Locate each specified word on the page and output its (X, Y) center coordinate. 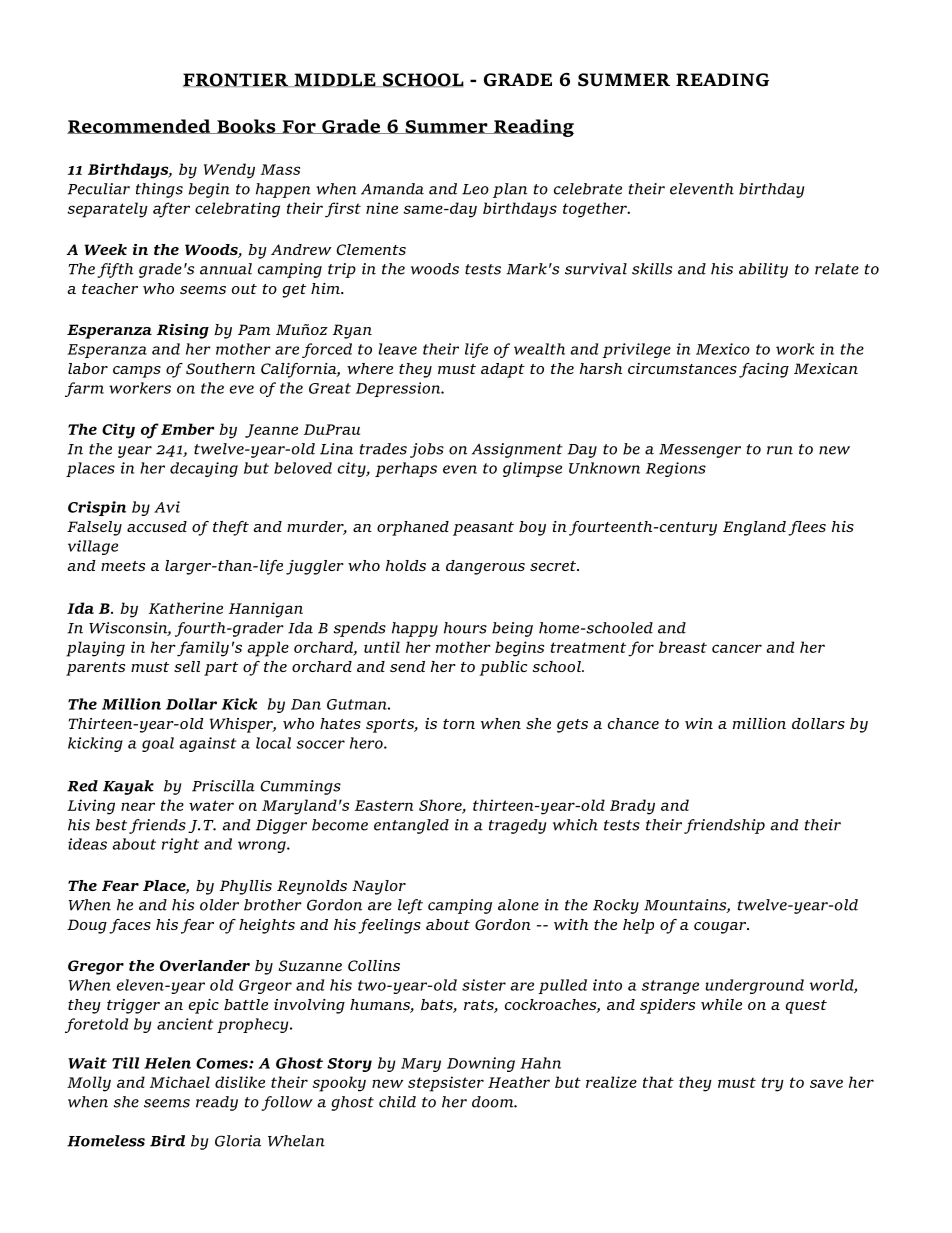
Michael (180, 1082)
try (773, 1084)
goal (158, 744)
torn (459, 724)
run (780, 450)
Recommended (140, 126)
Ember (187, 429)
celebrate (588, 189)
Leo (475, 189)
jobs (427, 450)
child (397, 1102)
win (699, 723)
